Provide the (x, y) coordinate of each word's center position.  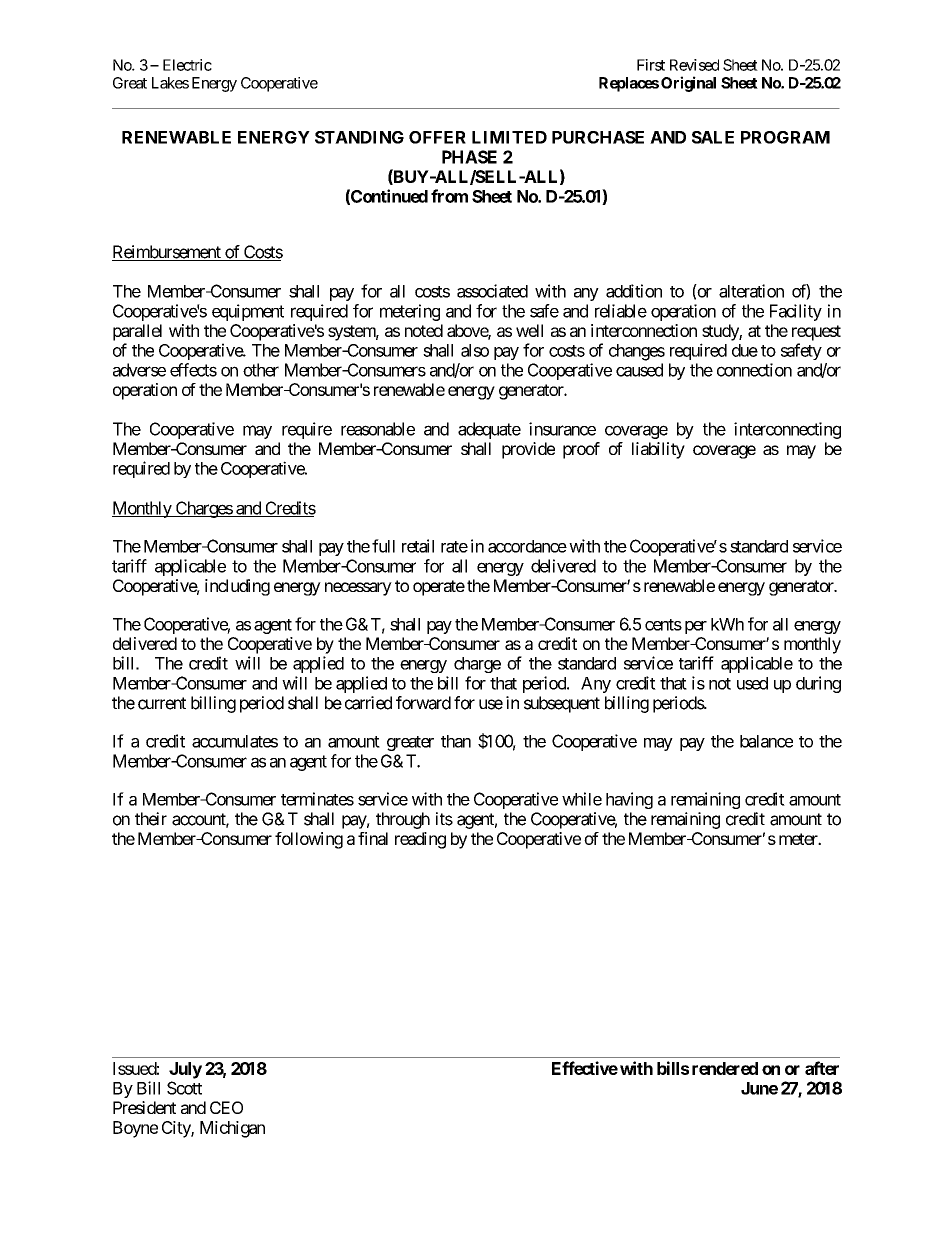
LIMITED (509, 137)
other (261, 370)
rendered (725, 1068)
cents (663, 625)
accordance (527, 546)
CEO (226, 1107)
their (151, 819)
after (822, 1068)
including (237, 587)
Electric (187, 65)
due (745, 350)
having (629, 800)
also (475, 350)
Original (688, 84)
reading (420, 840)
